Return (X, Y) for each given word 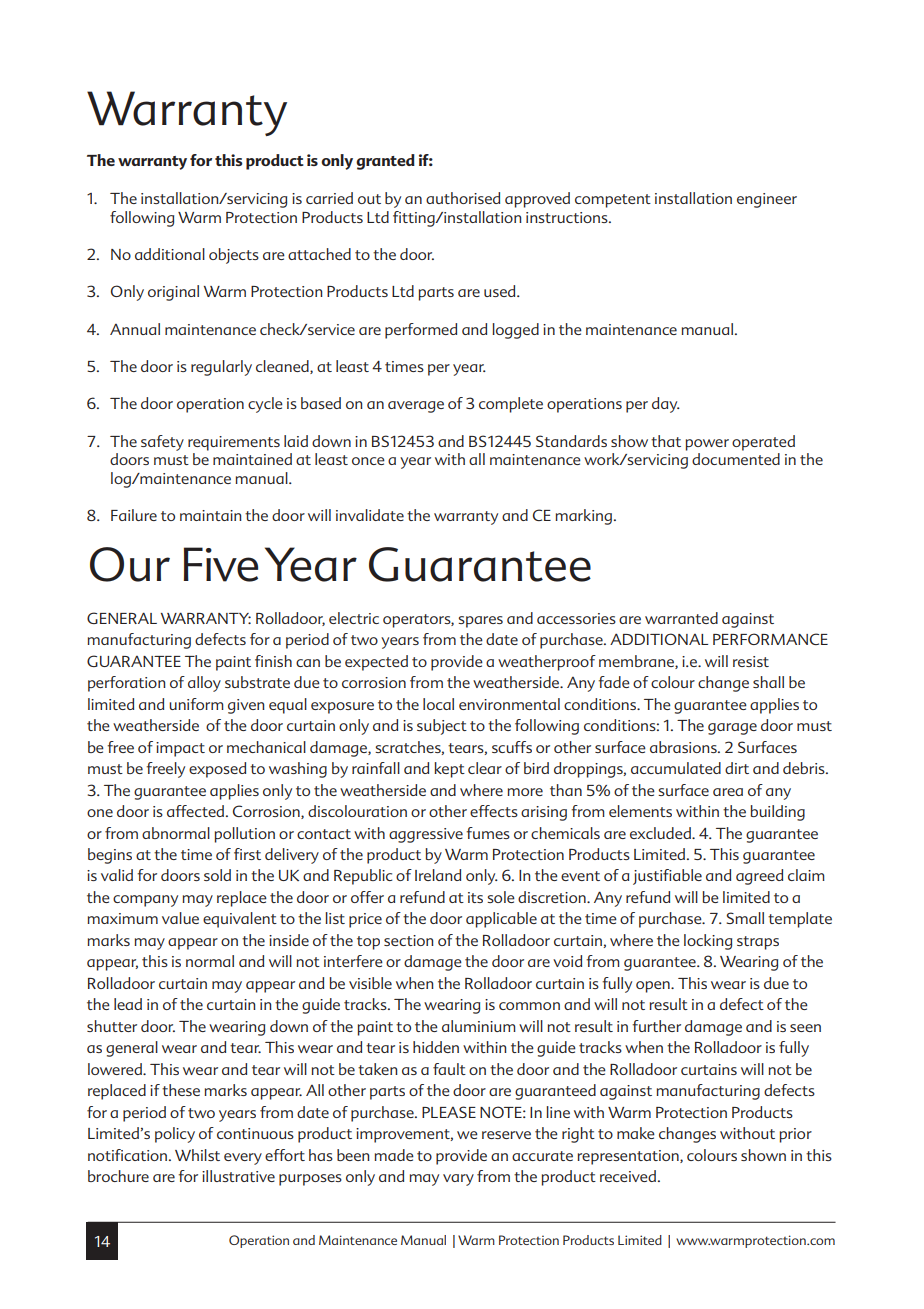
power (707, 445)
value (180, 918)
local (438, 704)
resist (751, 661)
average (416, 407)
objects (234, 256)
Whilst (197, 1155)
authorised (463, 198)
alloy (204, 684)
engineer (767, 200)
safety (162, 443)
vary (458, 1180)
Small (745, 918)
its (475, 897)
